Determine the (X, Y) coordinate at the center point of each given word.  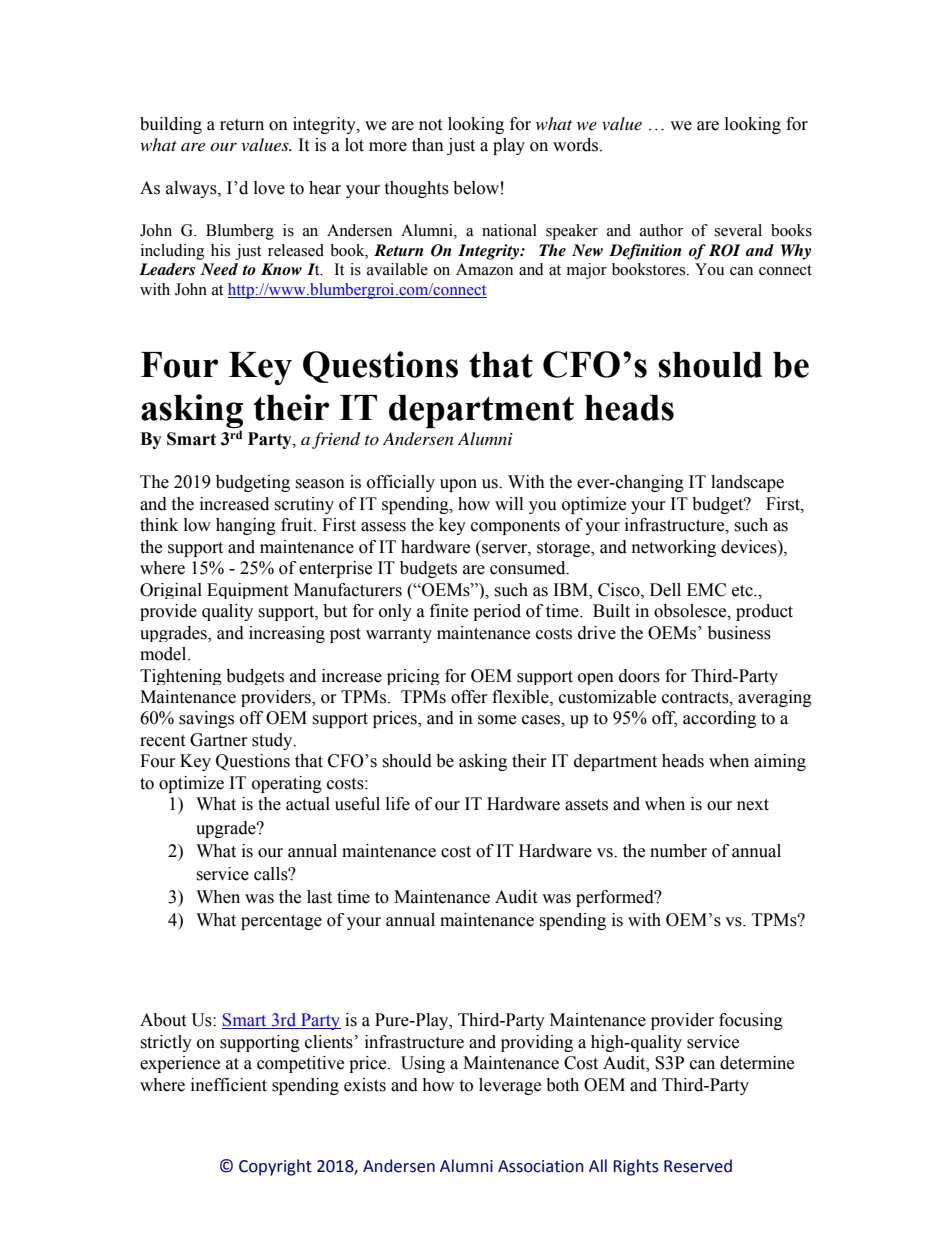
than (428, 145)
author (661, 230)
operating (287, 784)
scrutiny (304, 505)
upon (458, 485)
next (753, 805)
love (269, 188)
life (398, 804)
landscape (747, 483)
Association (541, 1166)
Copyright (275, 1167)
